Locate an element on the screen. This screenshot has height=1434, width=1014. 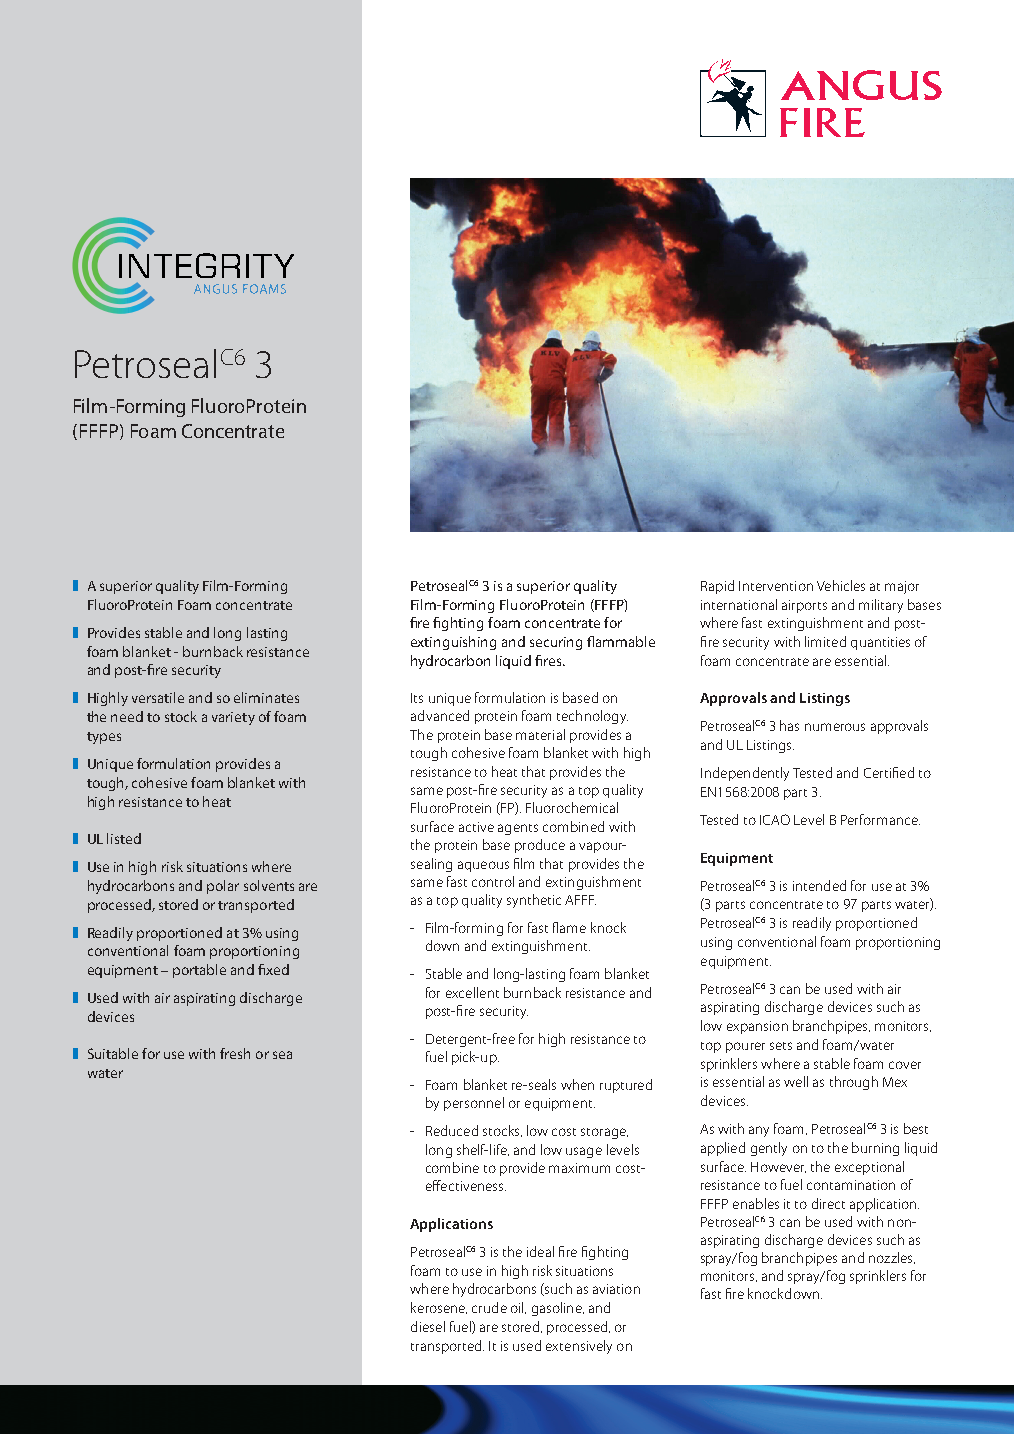
securing is located at coordinates (556, 643).
